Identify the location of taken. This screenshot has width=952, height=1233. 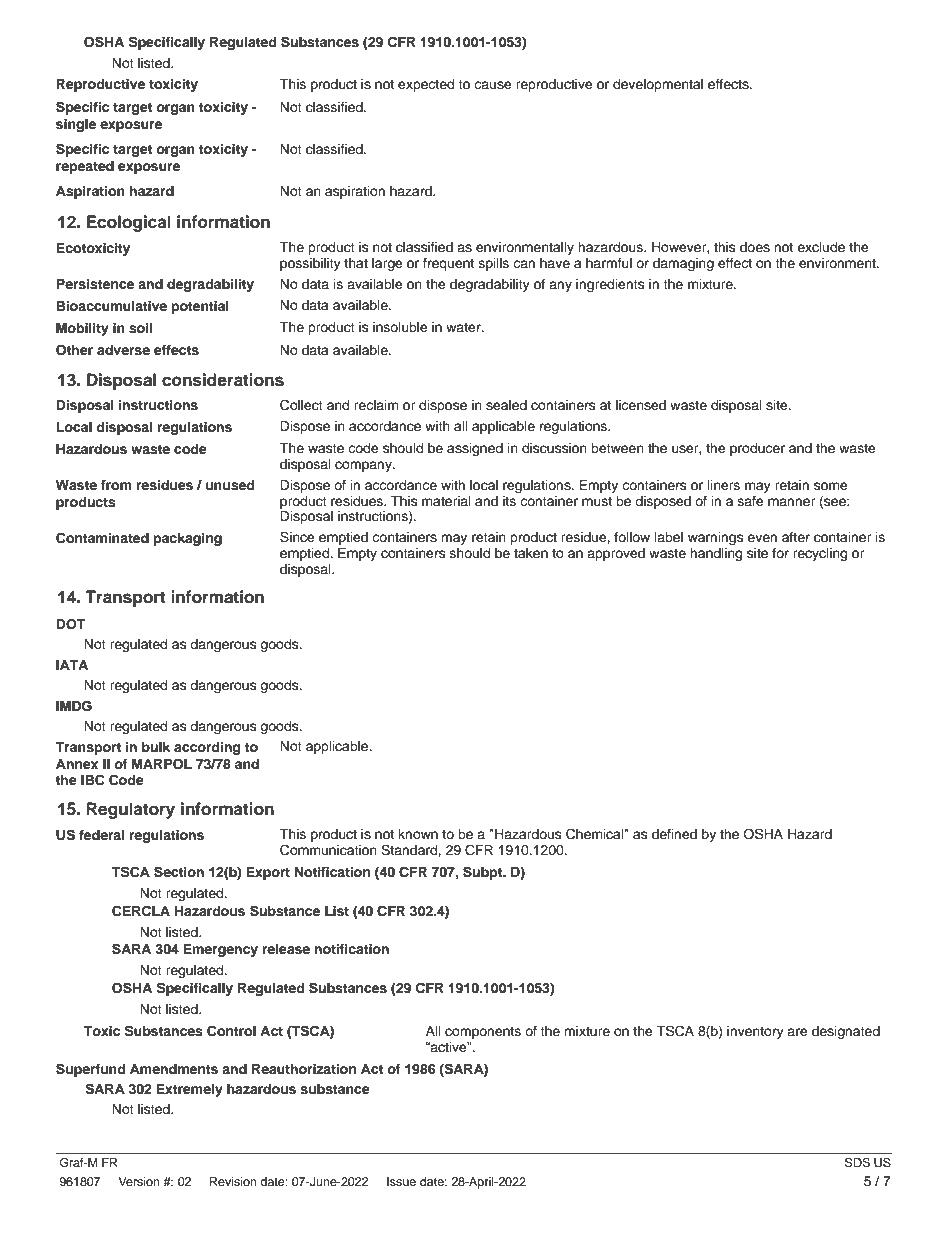
(531, 553).
